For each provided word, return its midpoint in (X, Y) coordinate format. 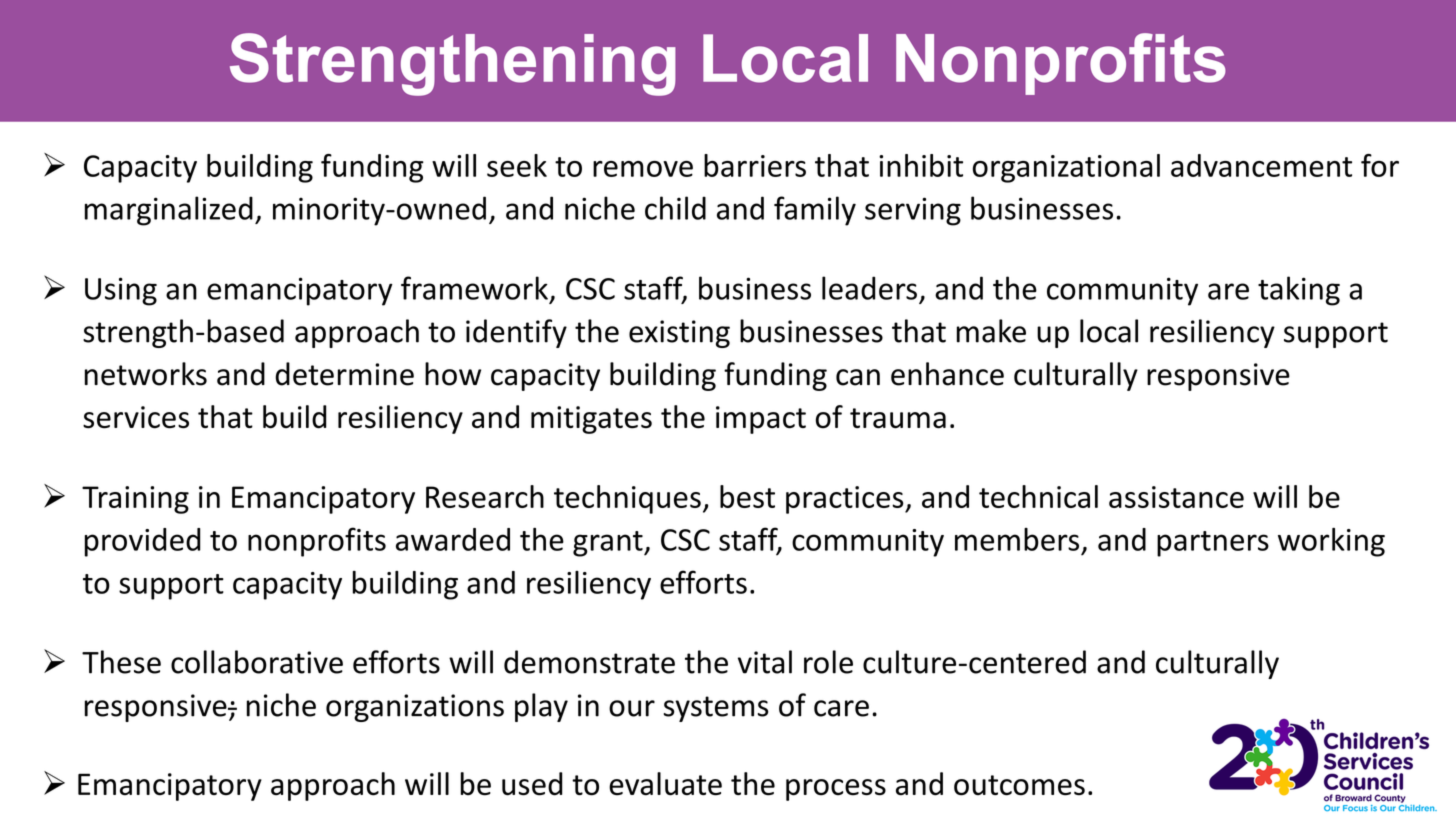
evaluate (665, 784)
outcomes (1019, 785)
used (532, 784)
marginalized (169, 211)
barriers (755, 165)
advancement (1261, 165)
